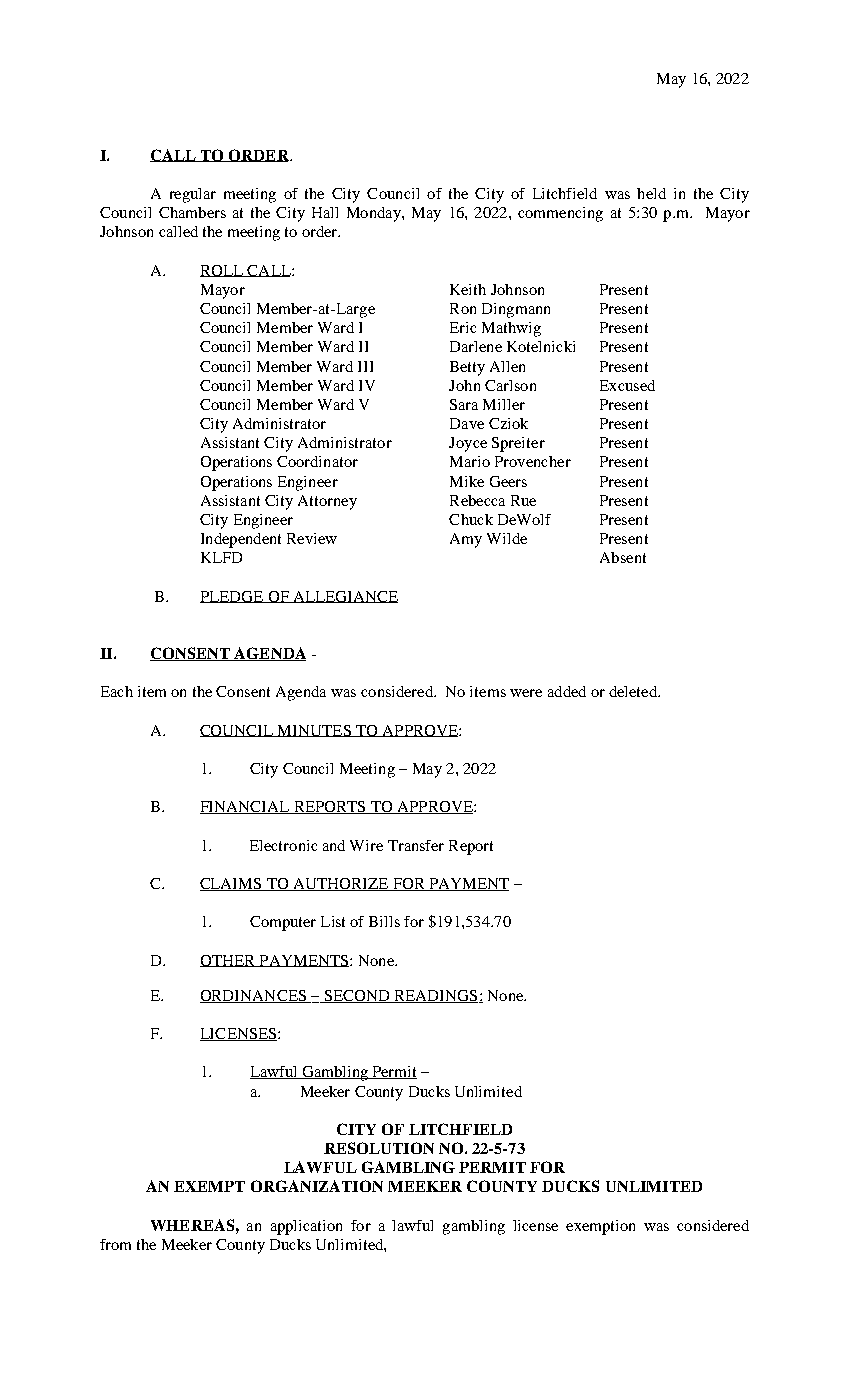  What do you see at coordinates (357, 996) in the image?
I see `SECOND` at bounding box center [357, 996].
